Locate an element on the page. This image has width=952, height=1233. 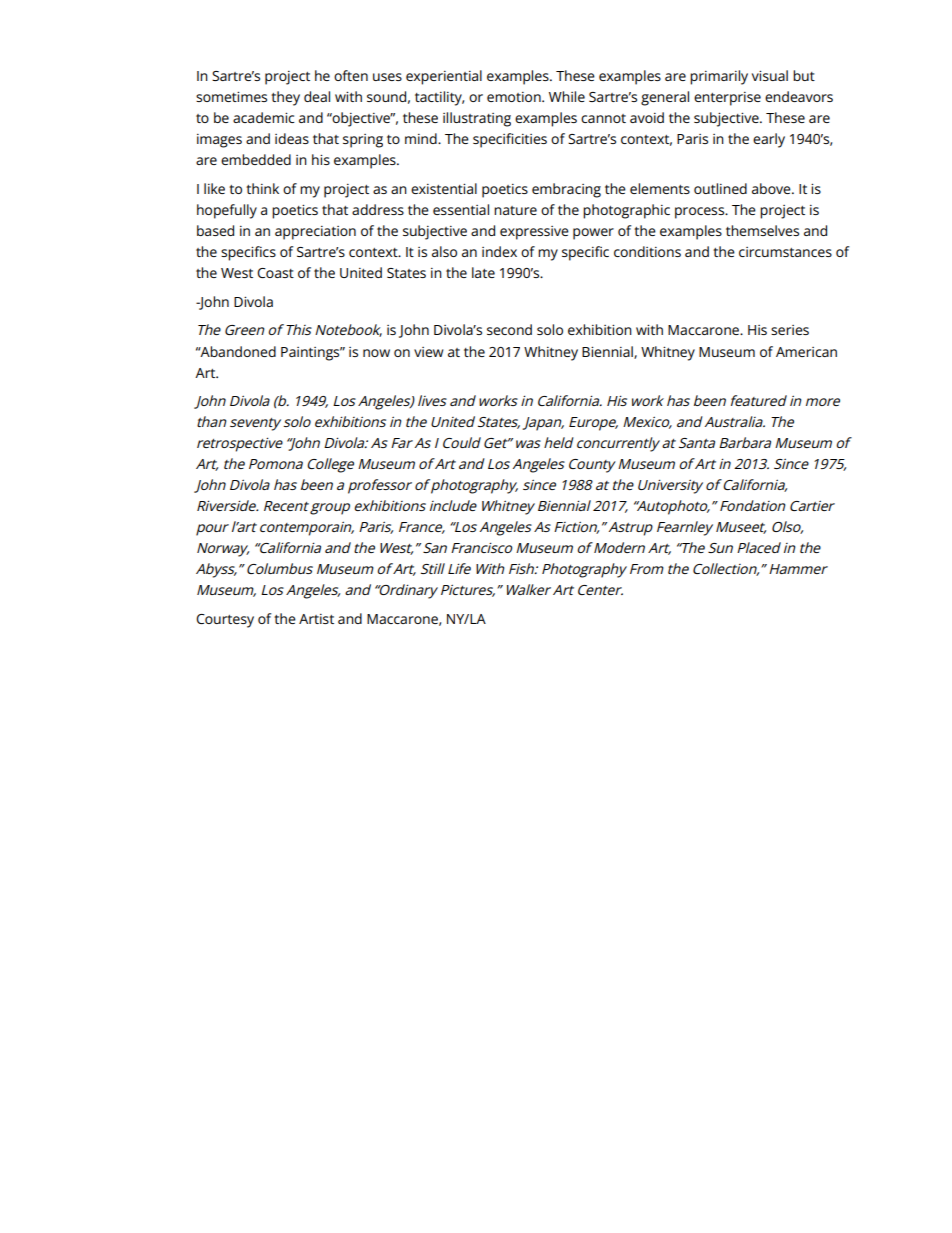
emotion is located at coordinates (515, 97).
